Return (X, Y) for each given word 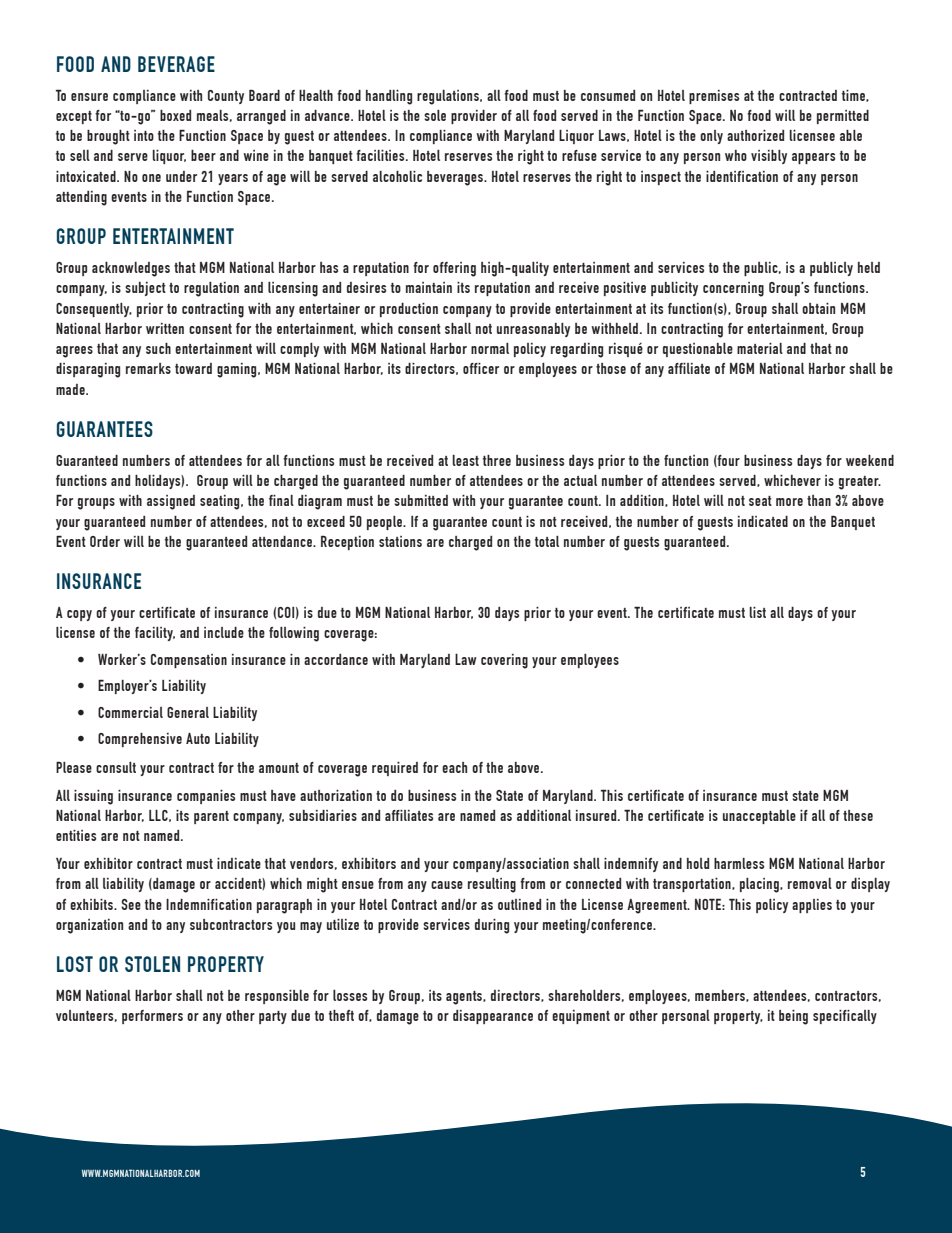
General (188, 712)
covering (504, 661)
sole (435, 115)
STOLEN (152, 964)
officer (481, 368)
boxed (175, 115)
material (760, 348)
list (757, 612)
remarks (148, 368)
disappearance (493, 1017)
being (793, 1017)
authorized (755, 135)
